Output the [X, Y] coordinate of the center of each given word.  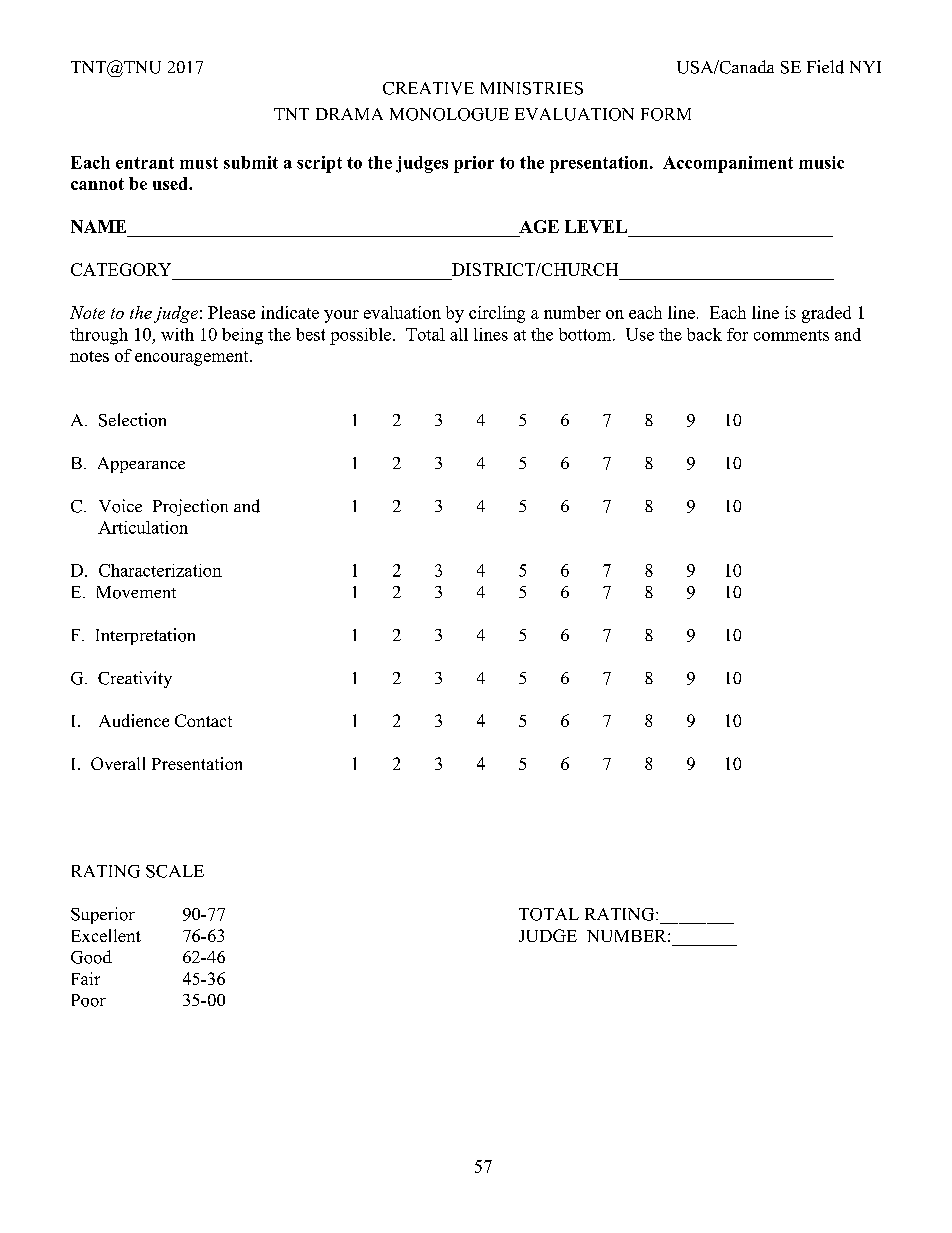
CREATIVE [428, 88]
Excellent [106, 935]
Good [91, 957]
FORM [666, 114]
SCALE [175, 871]
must [199, 163]
